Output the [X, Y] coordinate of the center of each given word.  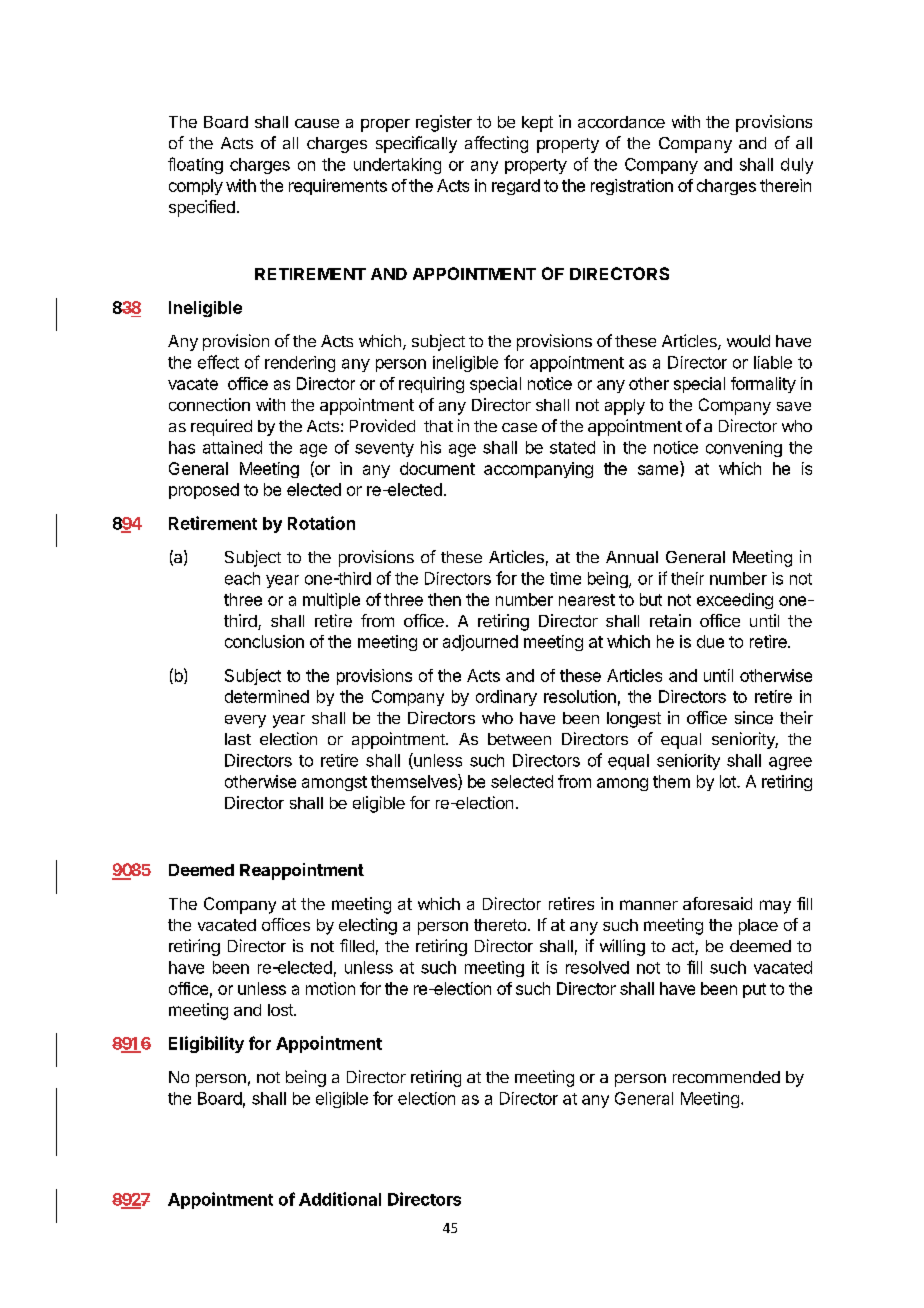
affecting [496, 144]
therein [785, 185]
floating [195, 165]
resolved [597, 967]
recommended [726, 1077]
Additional [340, 1199]
